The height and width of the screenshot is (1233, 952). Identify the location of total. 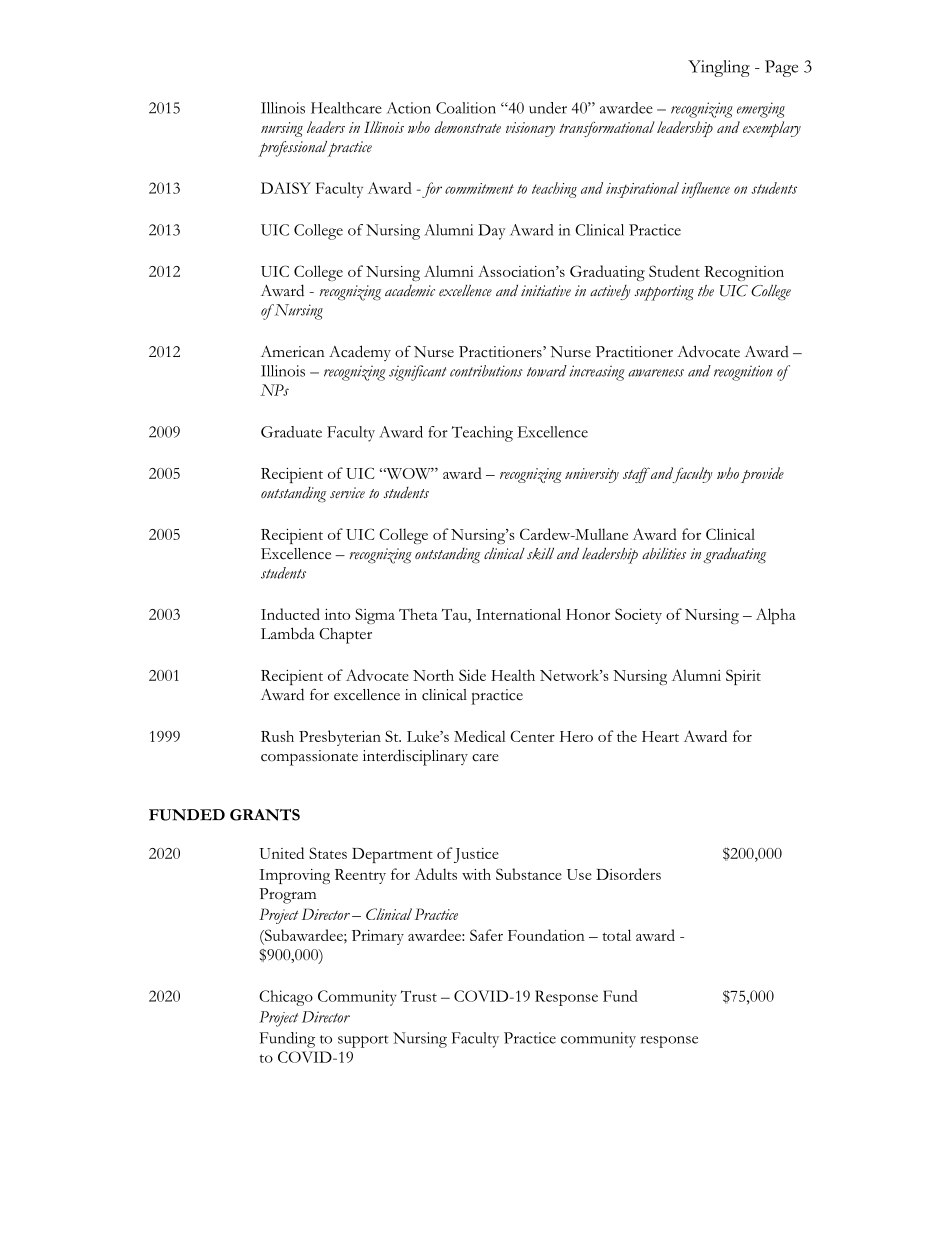
(616, 935).
